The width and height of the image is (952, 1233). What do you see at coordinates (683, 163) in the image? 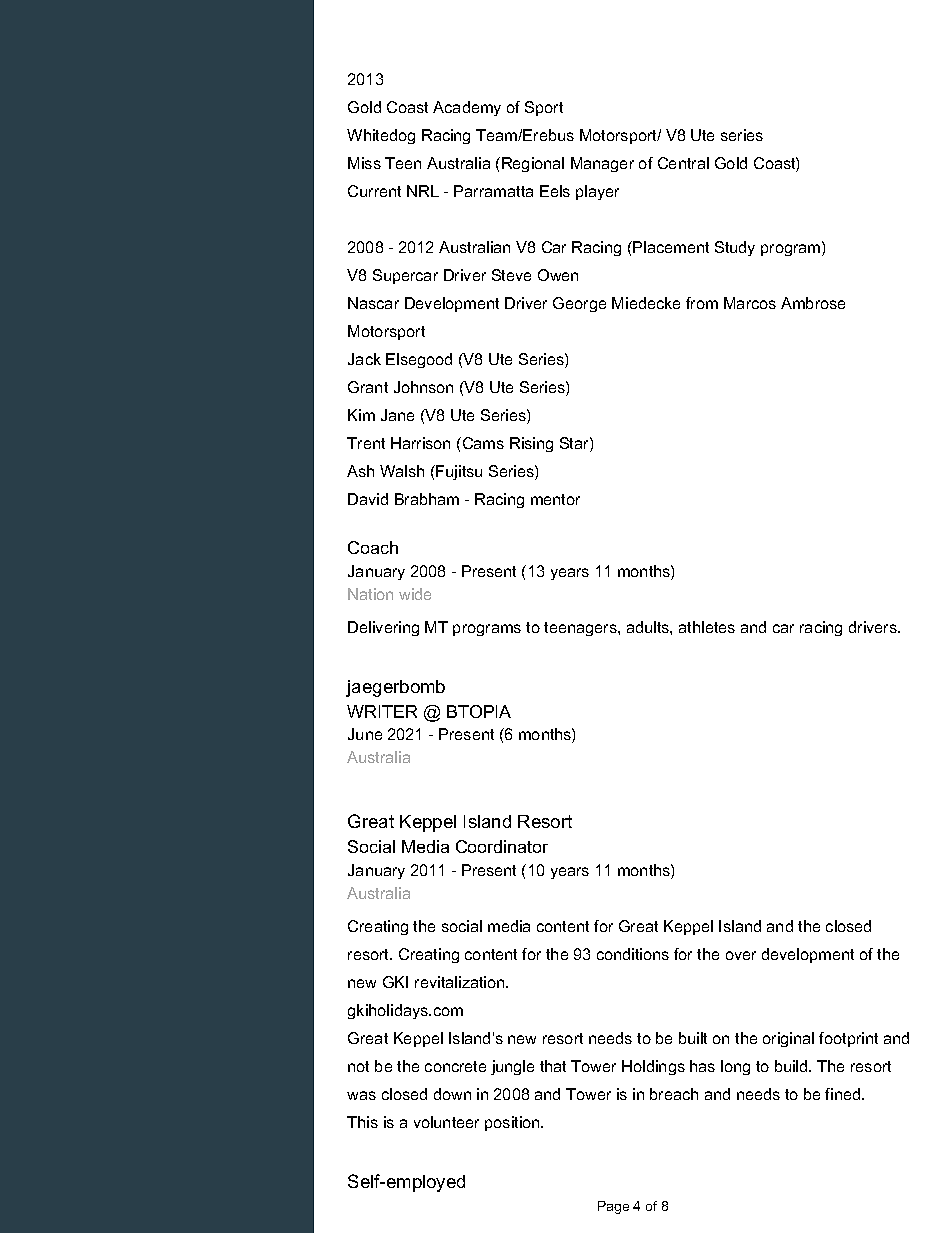
I see `Central` at bounding box center [683, 163].
